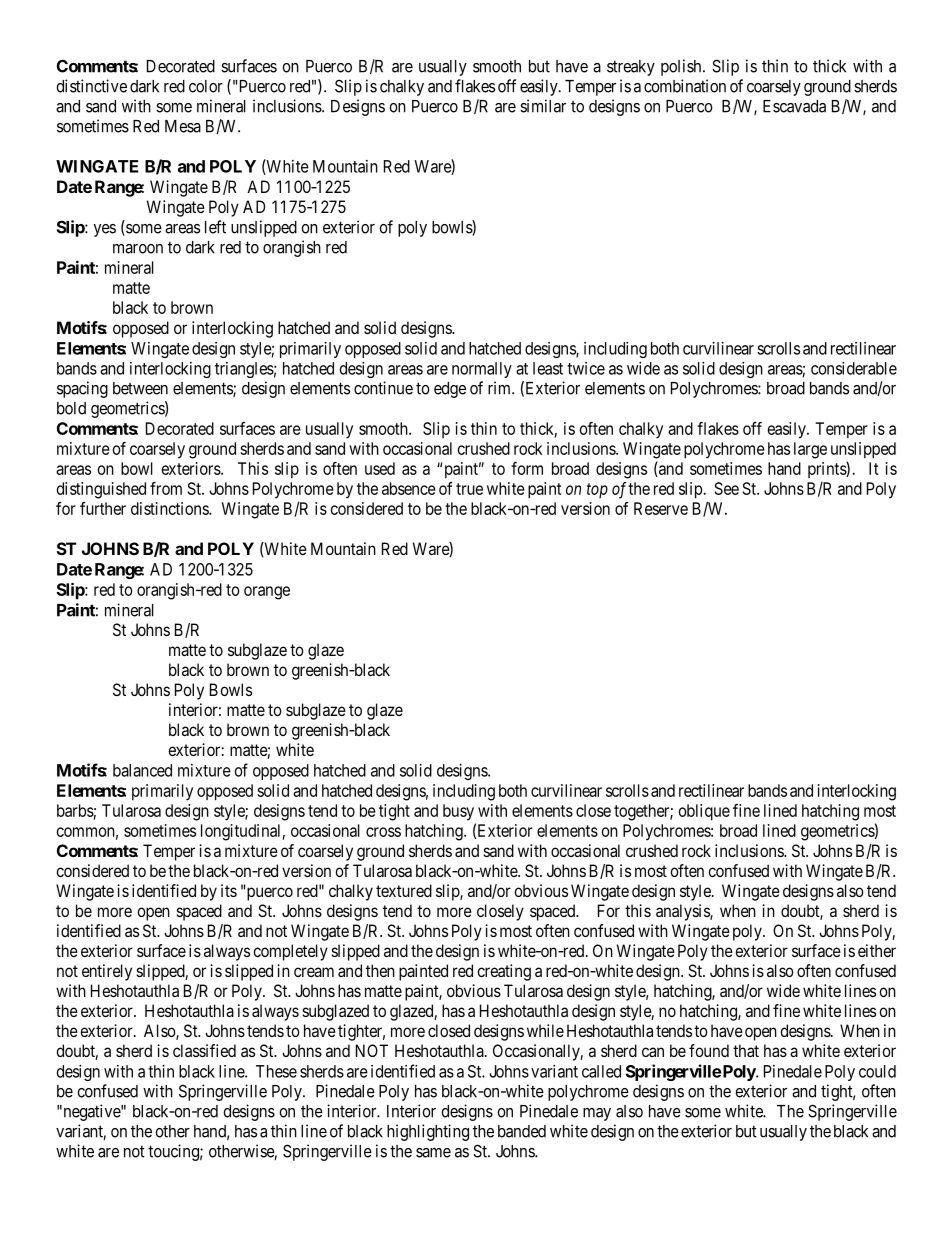 The height and width of the page is (1233, 952). What do you see at coordinates (704, 812) in the page?
I see `oblique` at bounding box center [704, 812].
